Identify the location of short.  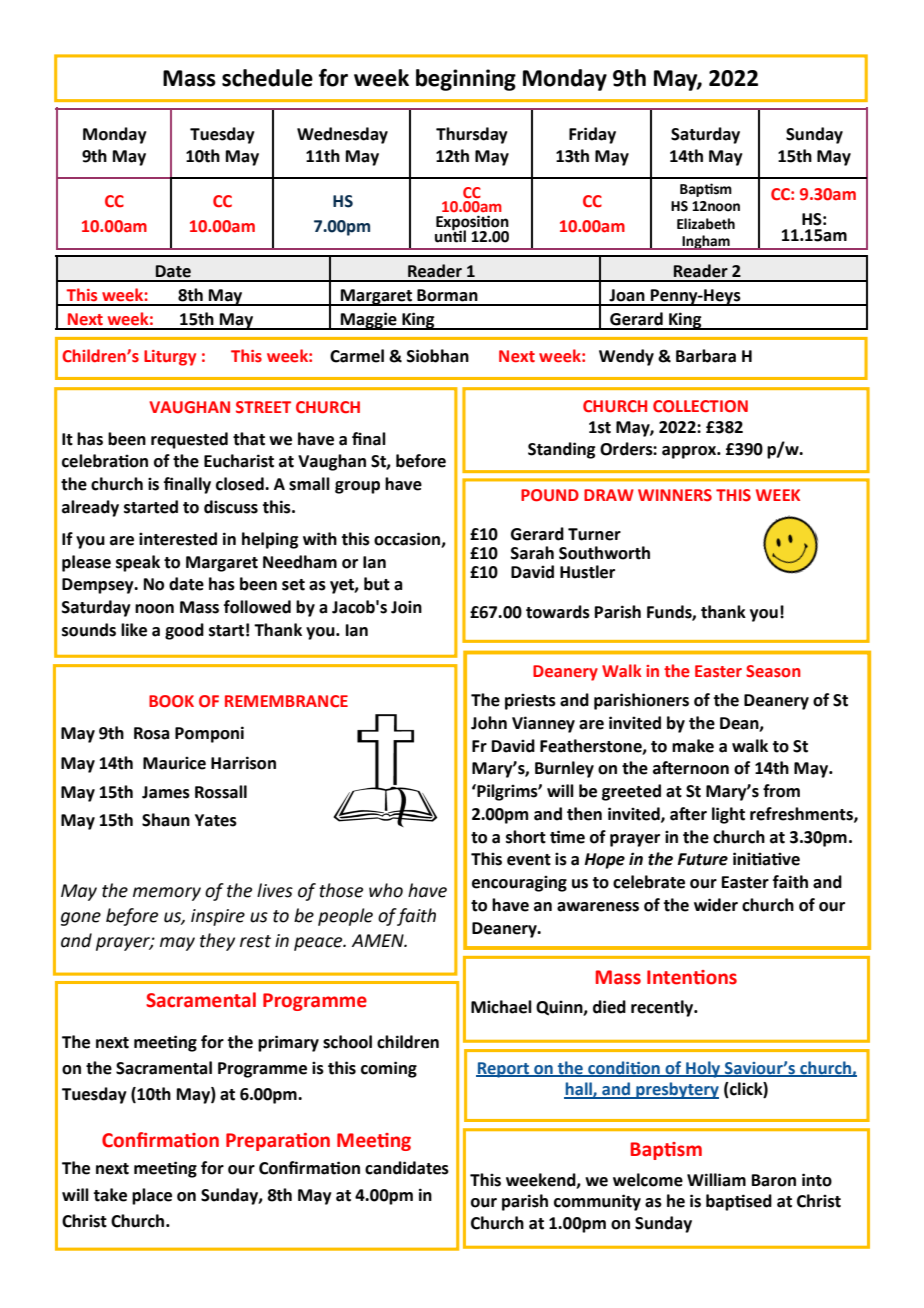
(526, 837).
